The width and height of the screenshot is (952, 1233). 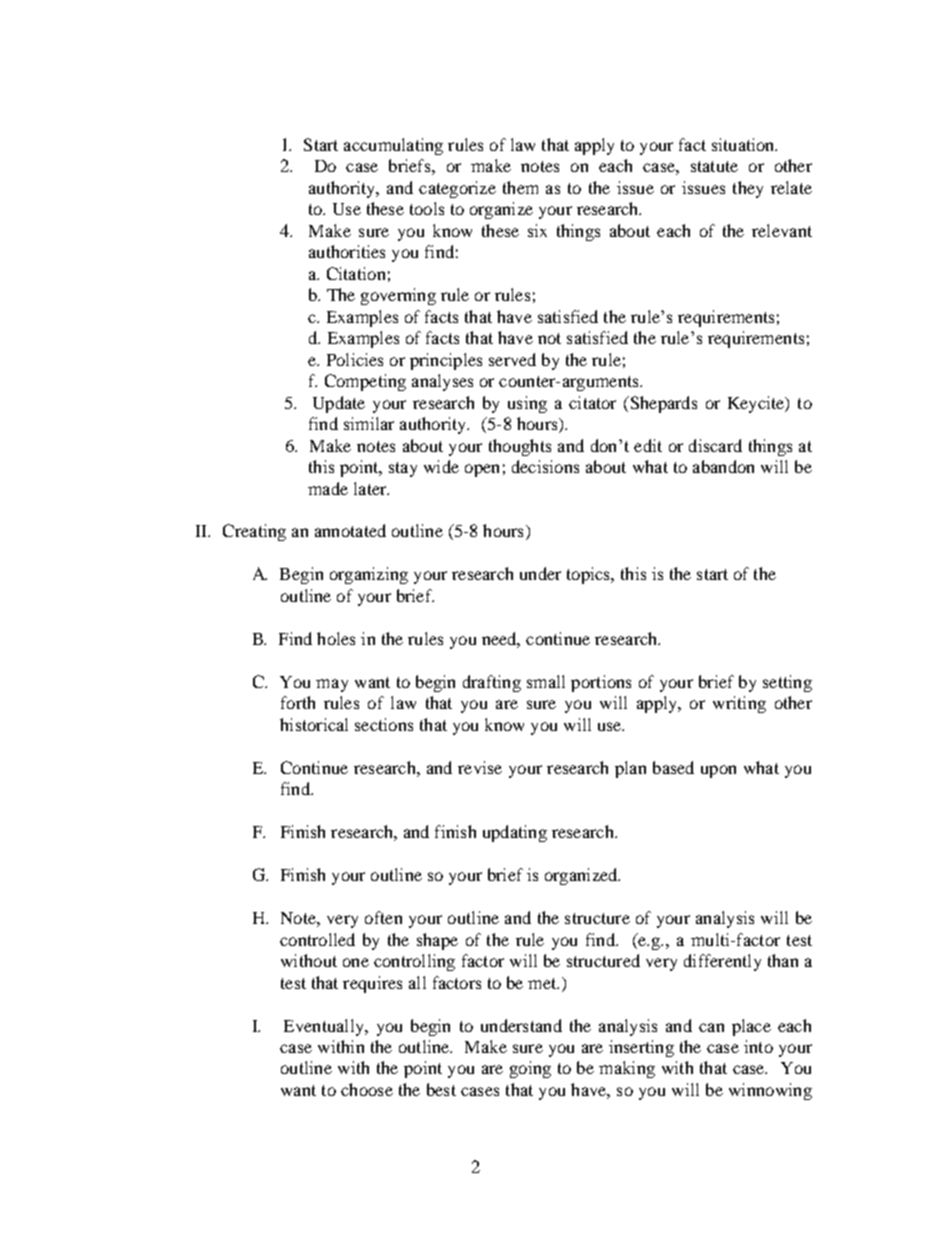 I want to click on them, so click(x=520, y=187).
